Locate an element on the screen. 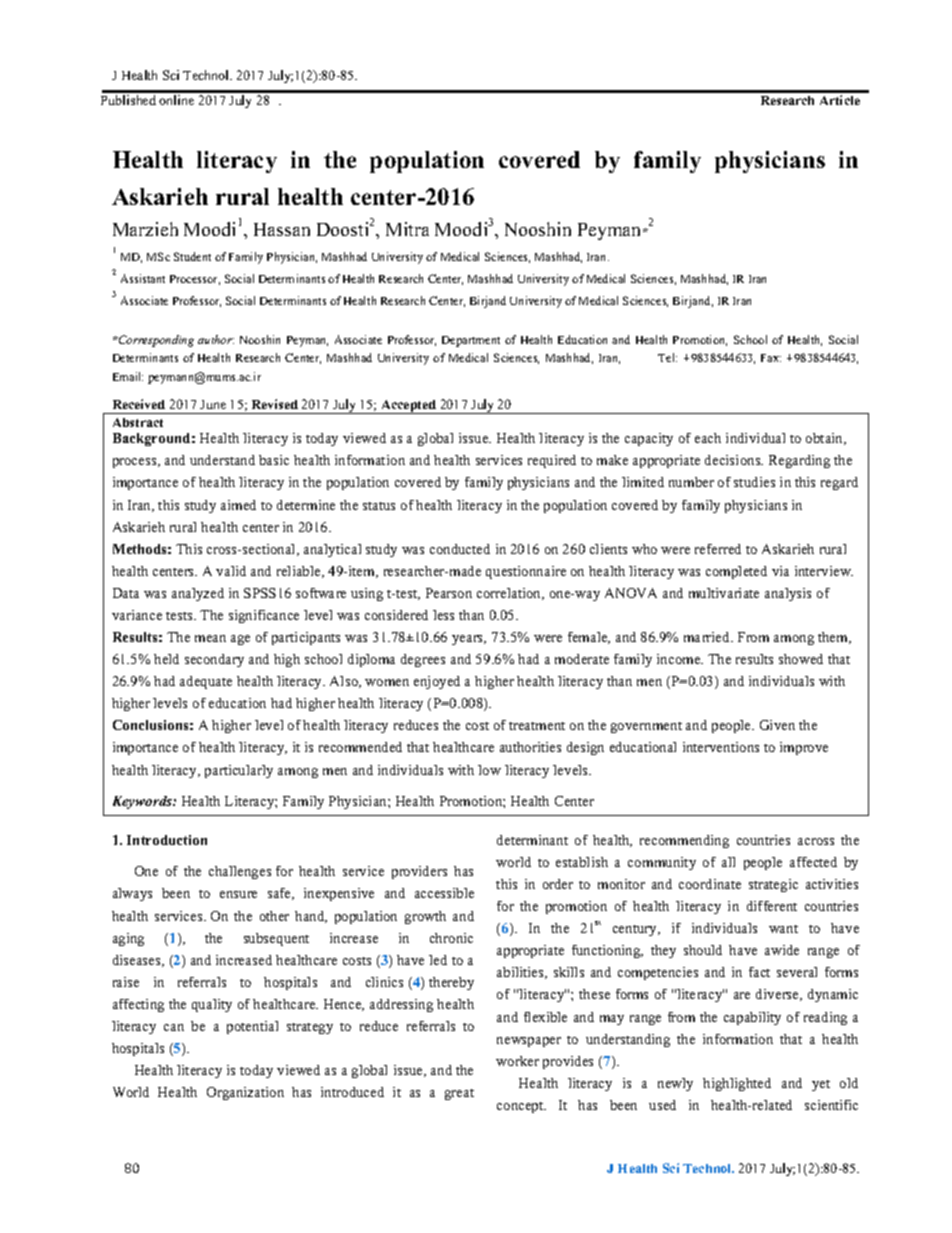  low is located at coordinates (489, 770).
